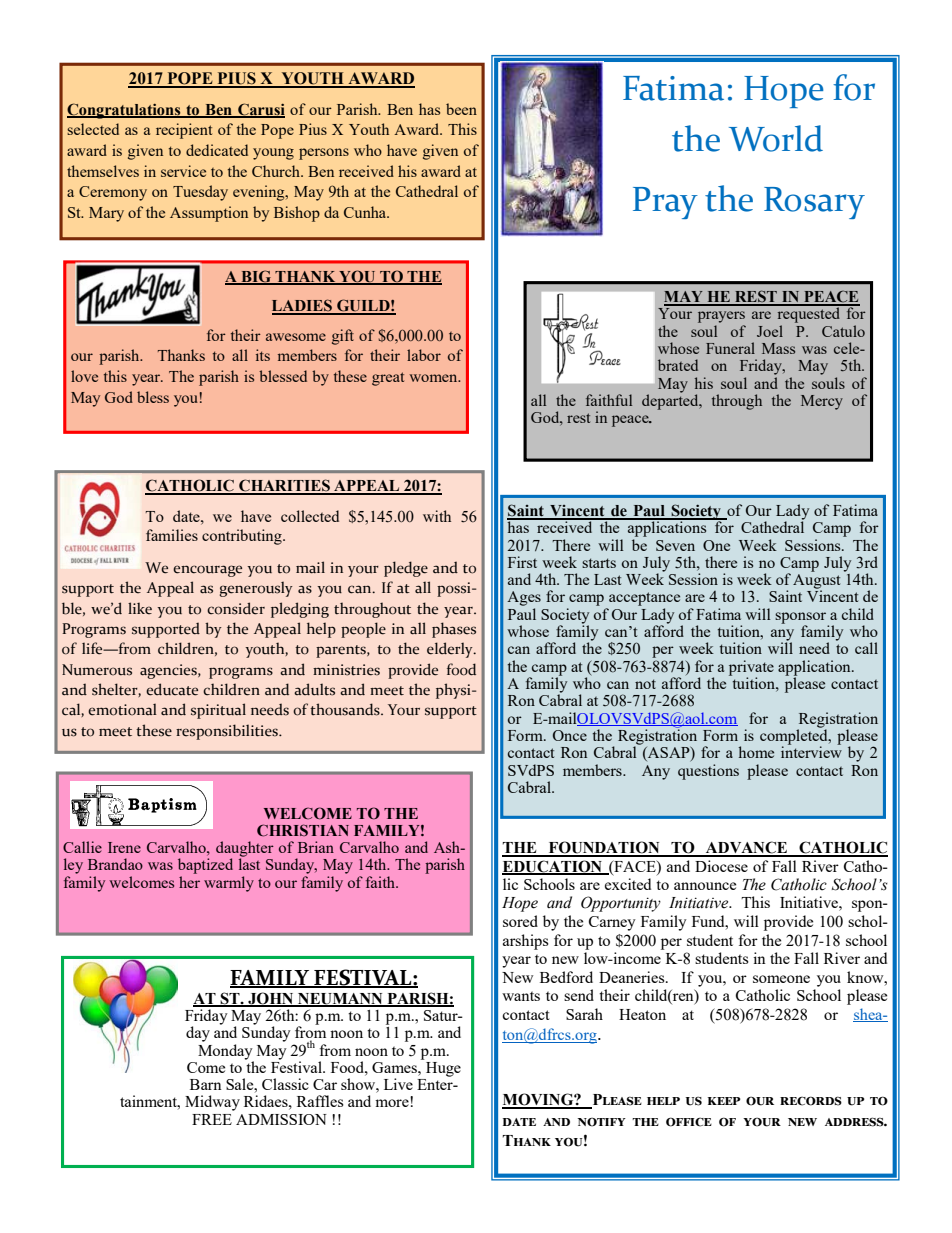  I want to click on Barn, so click(206, 1084).
